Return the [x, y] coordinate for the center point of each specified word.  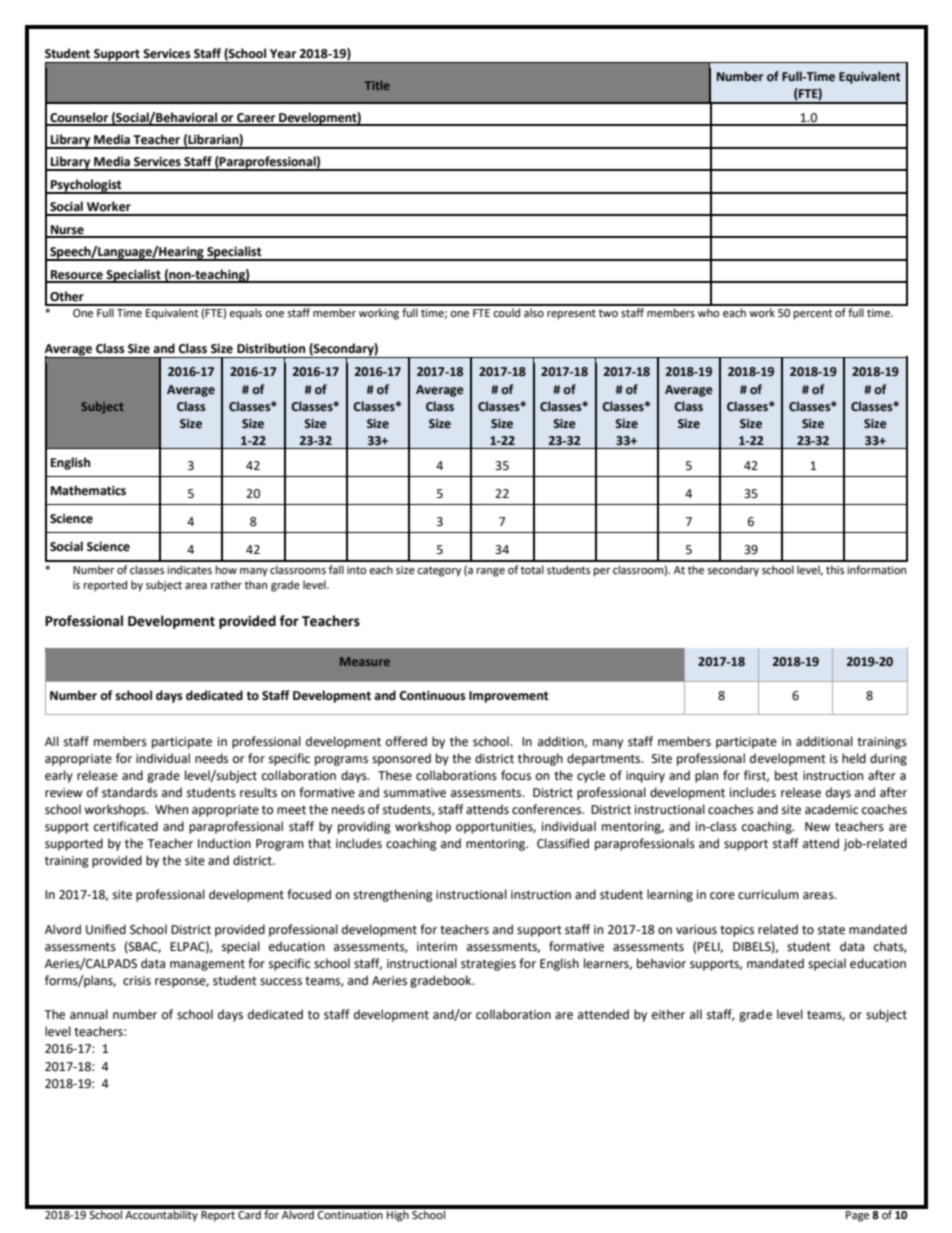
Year [283, 54]
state [831, 930]
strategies [488, 965]
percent [813, 314]
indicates [189, 570]
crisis [137, 981]
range [491, 572]
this [835, 569]
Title [377, 85]
